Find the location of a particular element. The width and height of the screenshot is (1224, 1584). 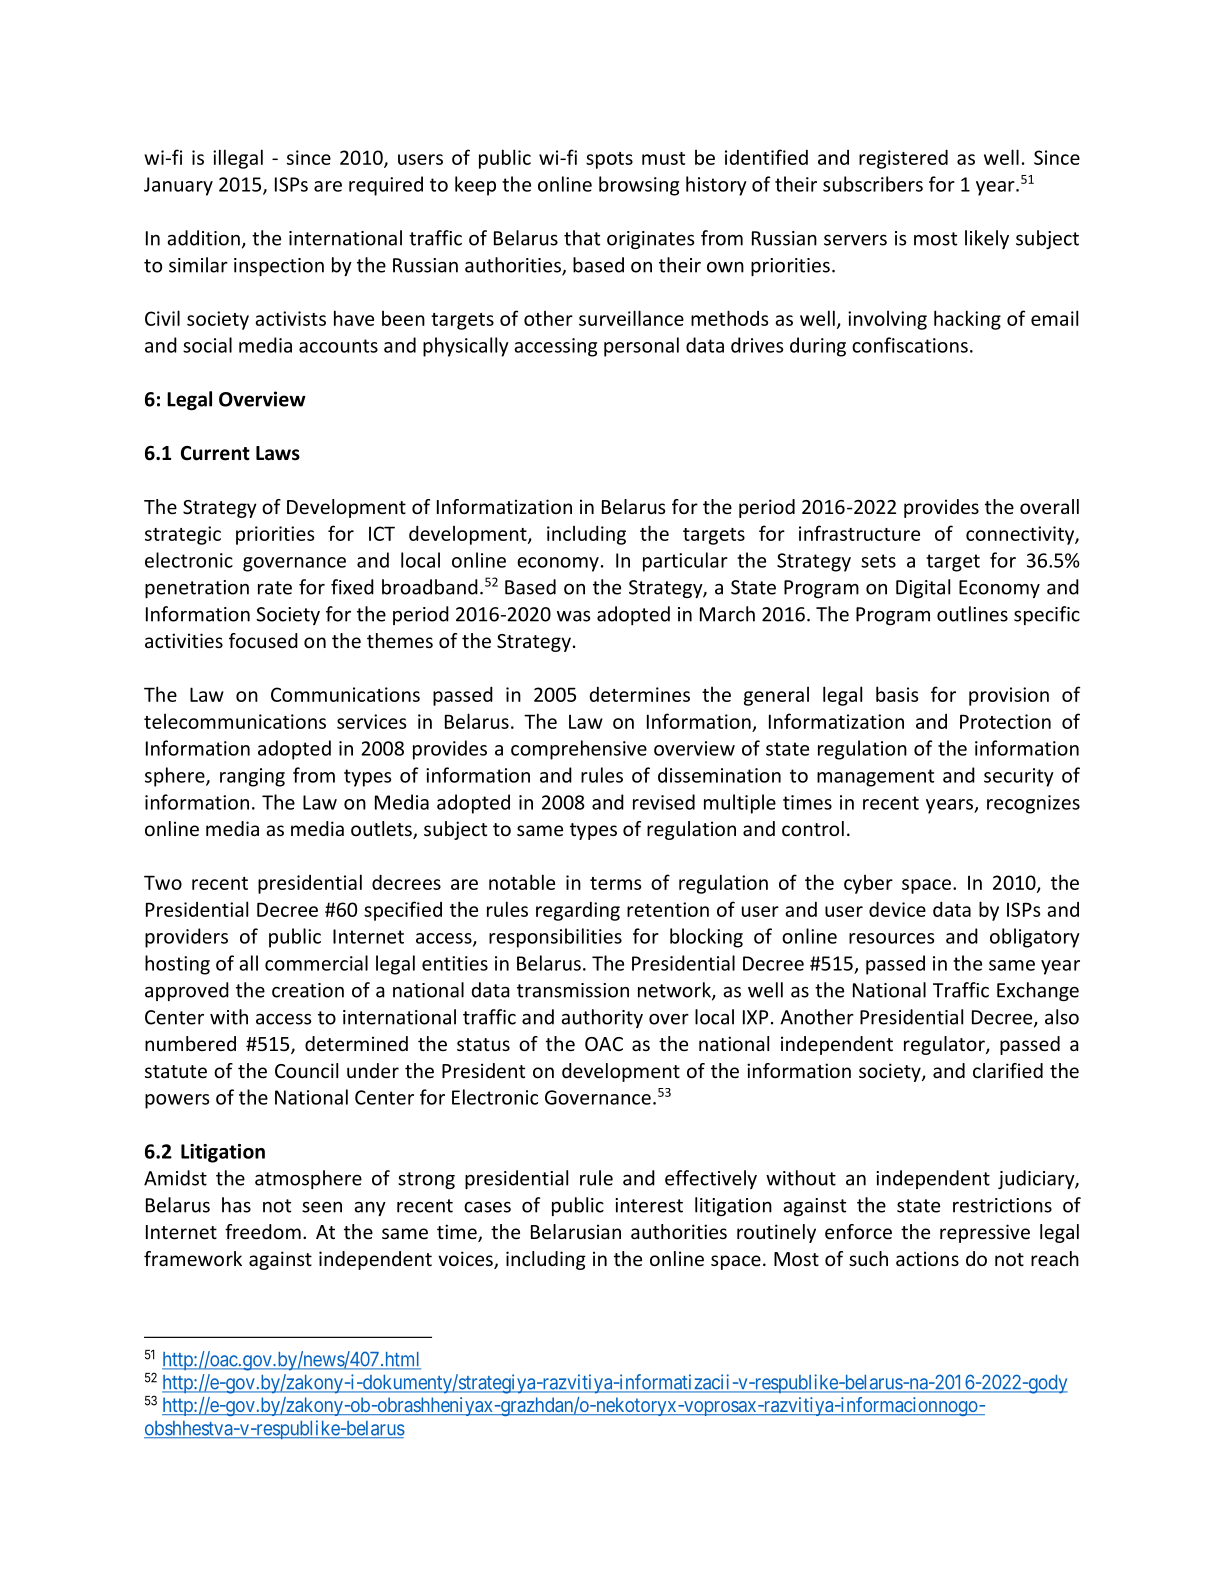

browsing is located at coordinates (639, 186).
